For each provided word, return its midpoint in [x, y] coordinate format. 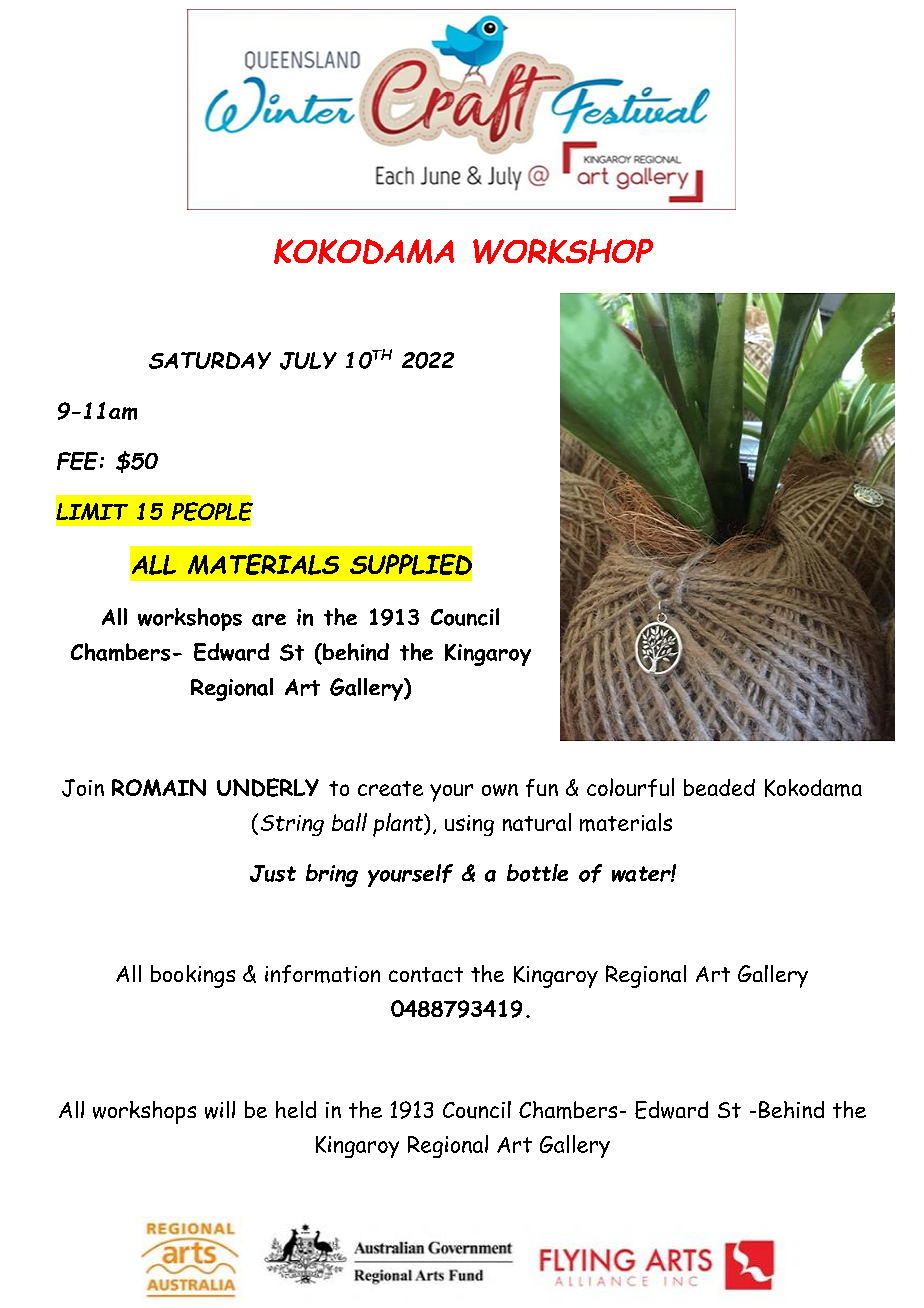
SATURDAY [210, 360]
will [220, 1110]
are [269, 620]
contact [426, 974]
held [296, 1109]
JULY [308, 361]
